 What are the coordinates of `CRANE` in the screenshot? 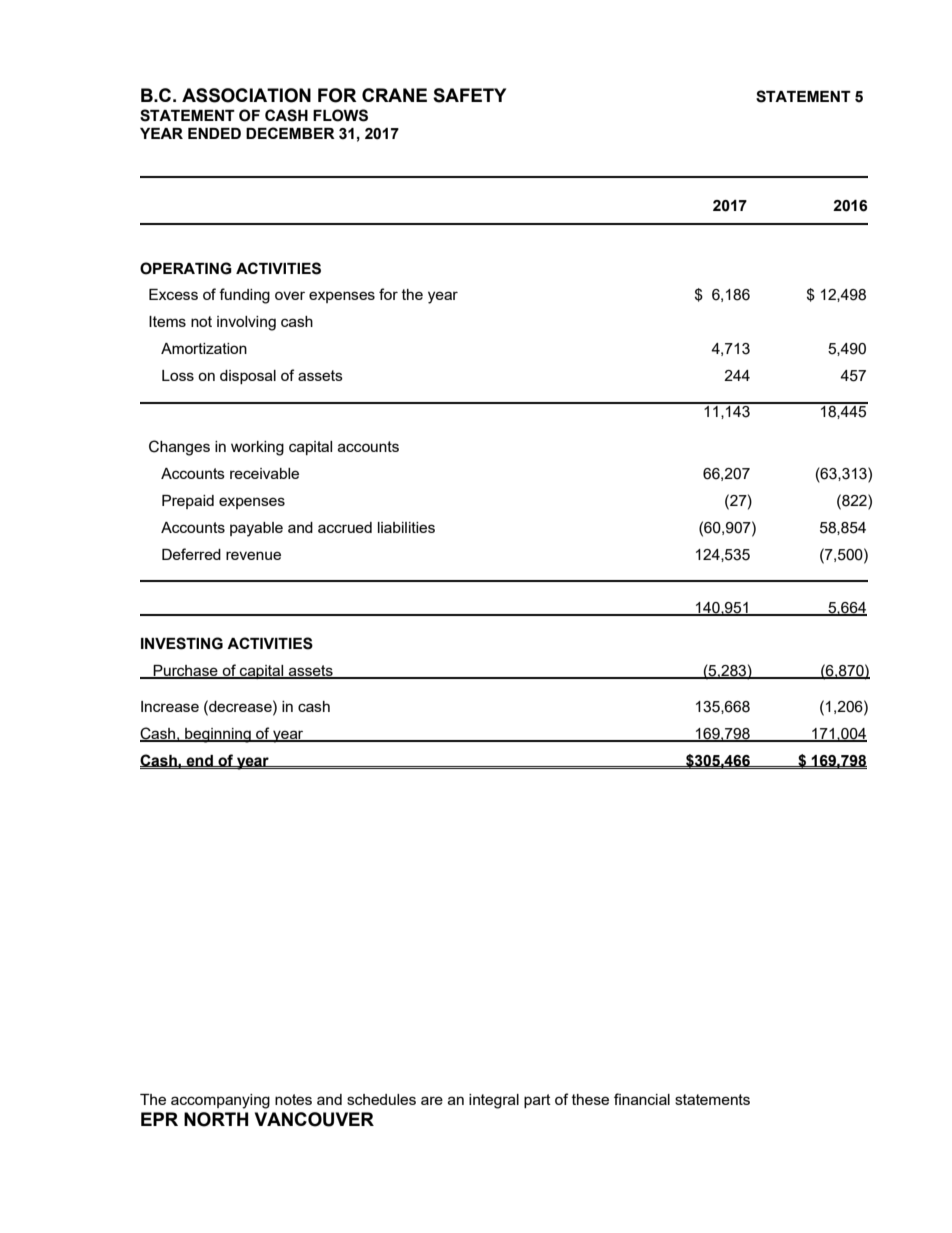 It's located at (394, 95).
